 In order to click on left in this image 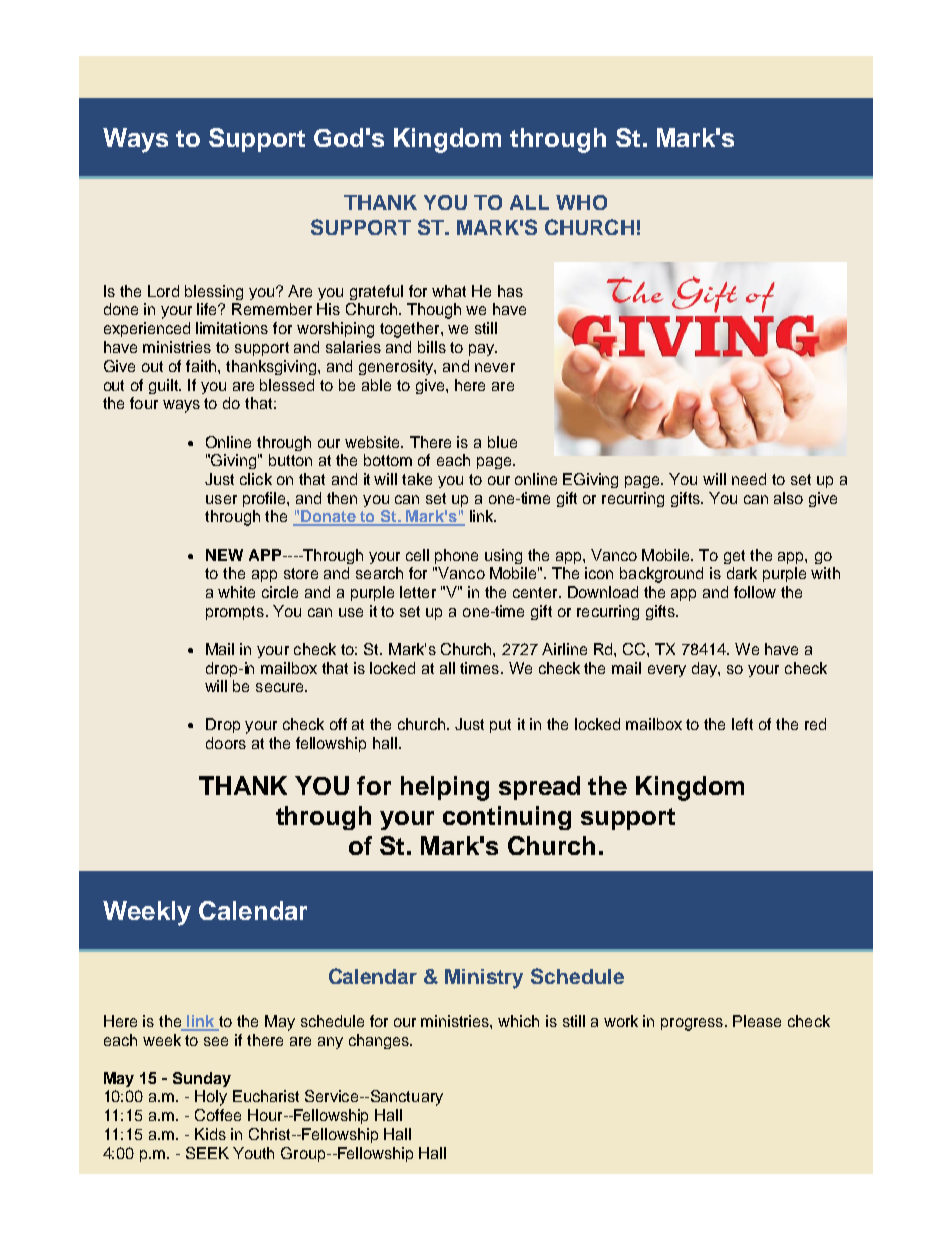, I will do `click(742, 724)`.
